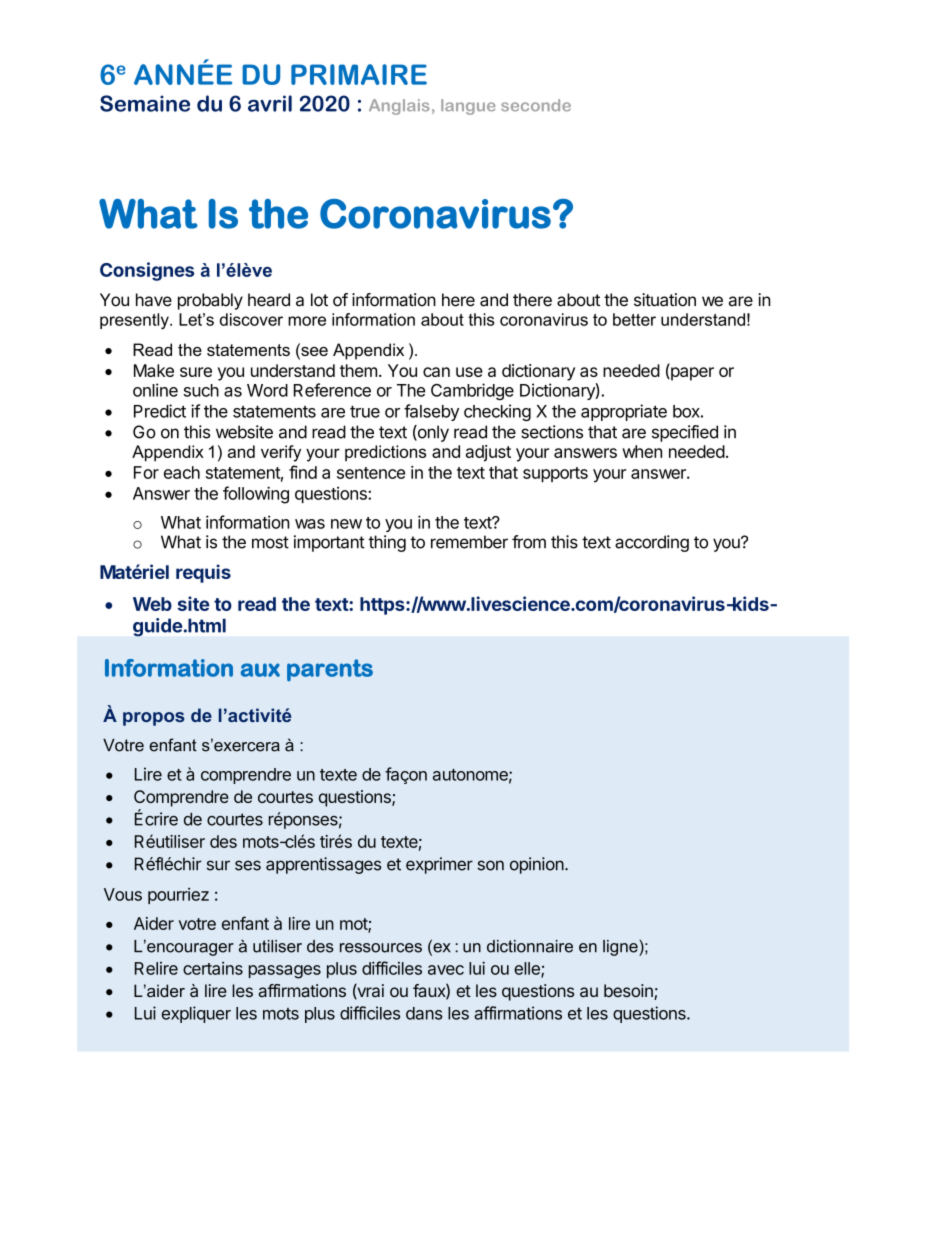 The width and height of the image is (952, 1233). I want to click on certains, so click(213, 968).
